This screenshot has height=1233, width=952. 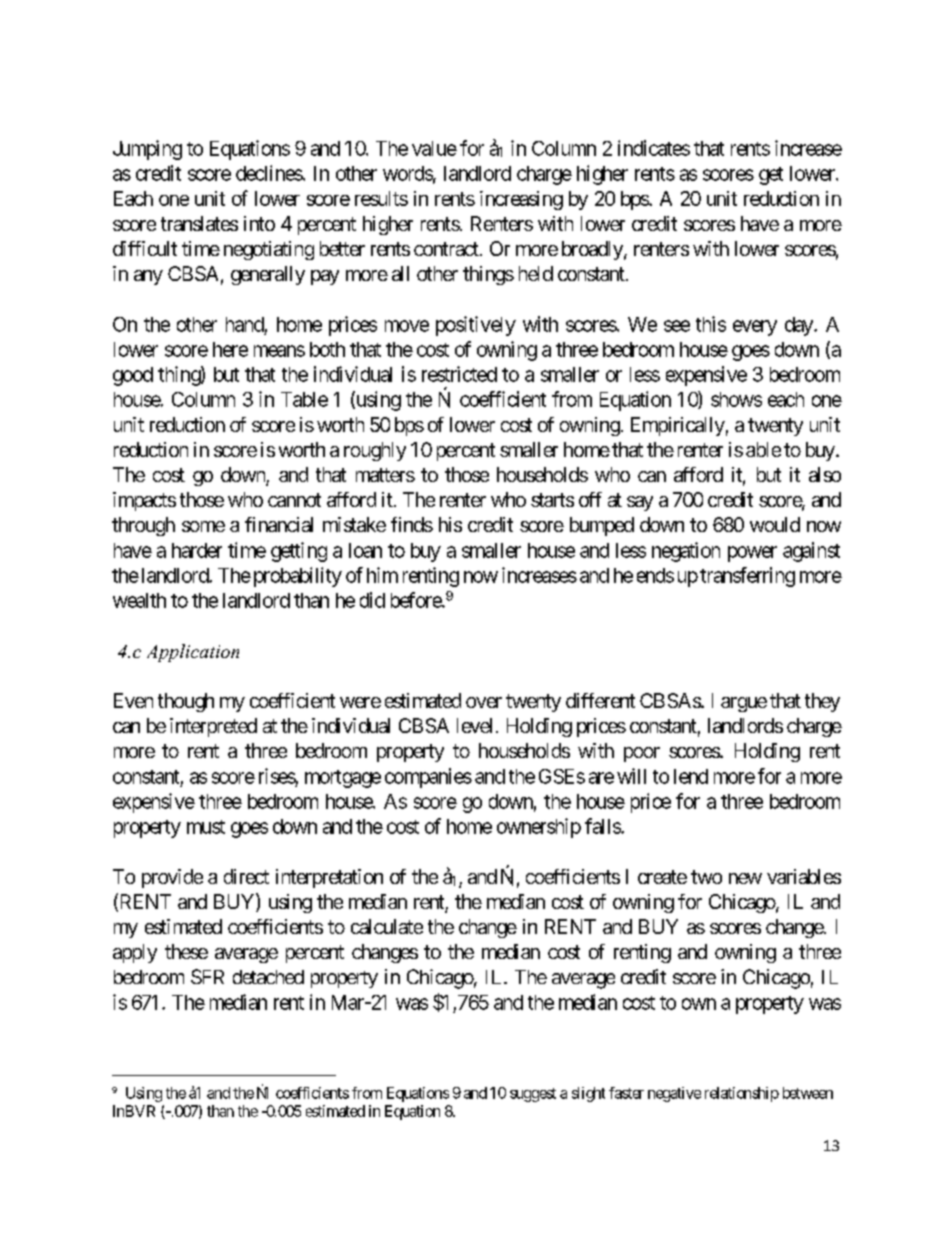 What do you see at coordinates (521, 200) in the screenshot?
I see `increasing` at bounding box center [521, 200].
